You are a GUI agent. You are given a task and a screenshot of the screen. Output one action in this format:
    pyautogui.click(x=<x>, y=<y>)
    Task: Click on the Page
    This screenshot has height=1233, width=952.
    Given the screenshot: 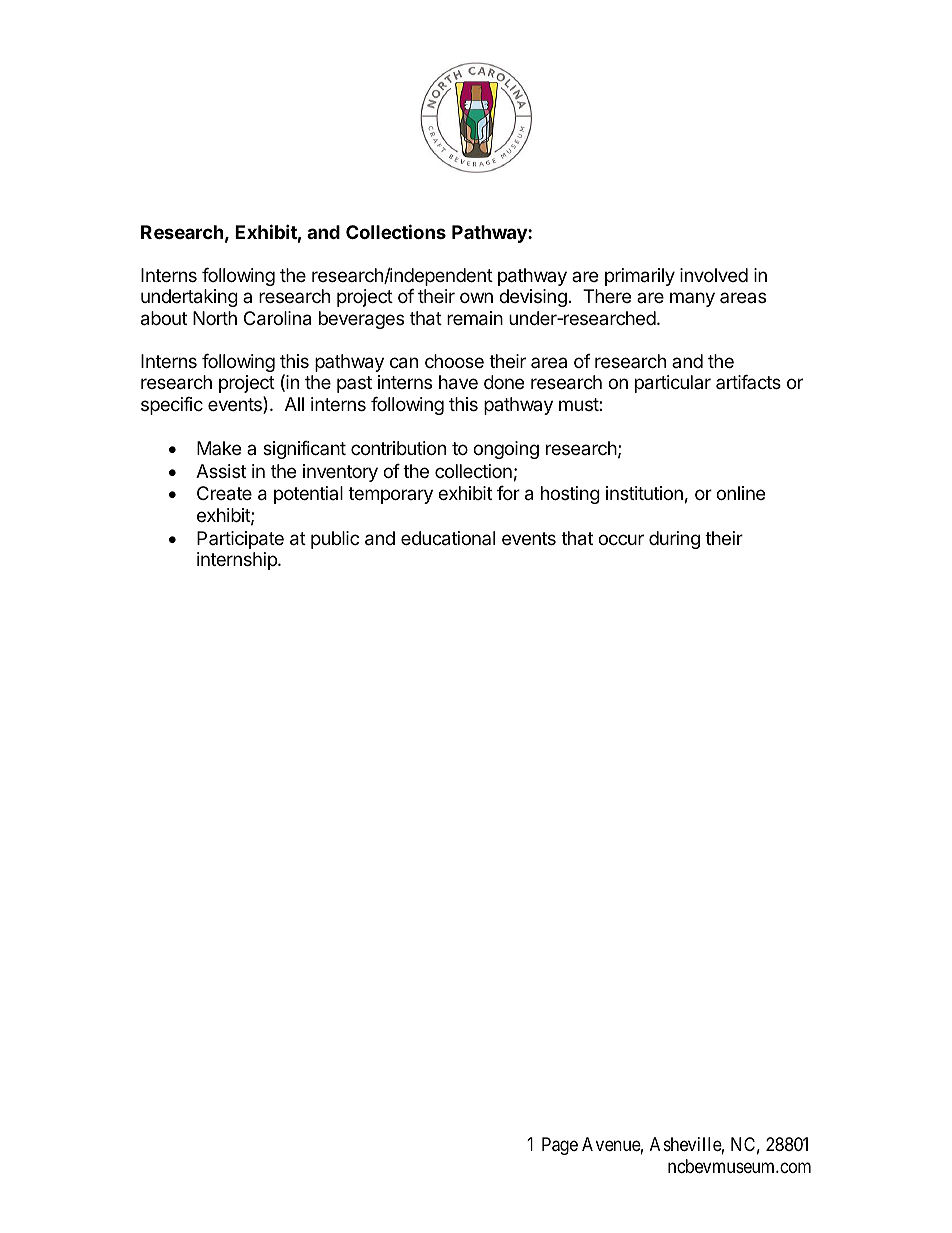 What is the action you would take?
    pyautogui.click(x=560, y=1146)
